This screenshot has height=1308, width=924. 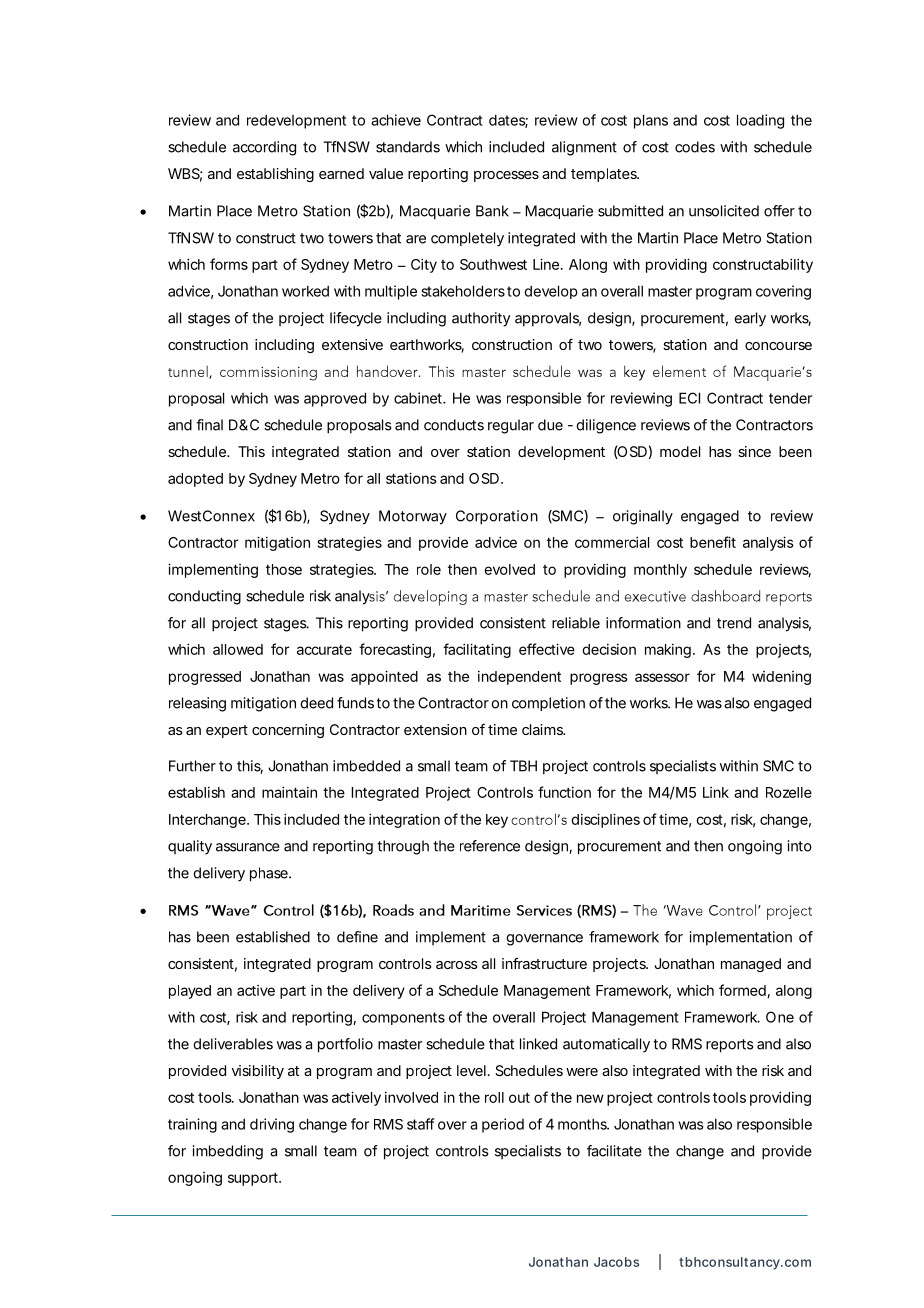 What do you see at coordinates (481, 319) in the screenshot?
I see `authority` at bounding box center [481, 319].
